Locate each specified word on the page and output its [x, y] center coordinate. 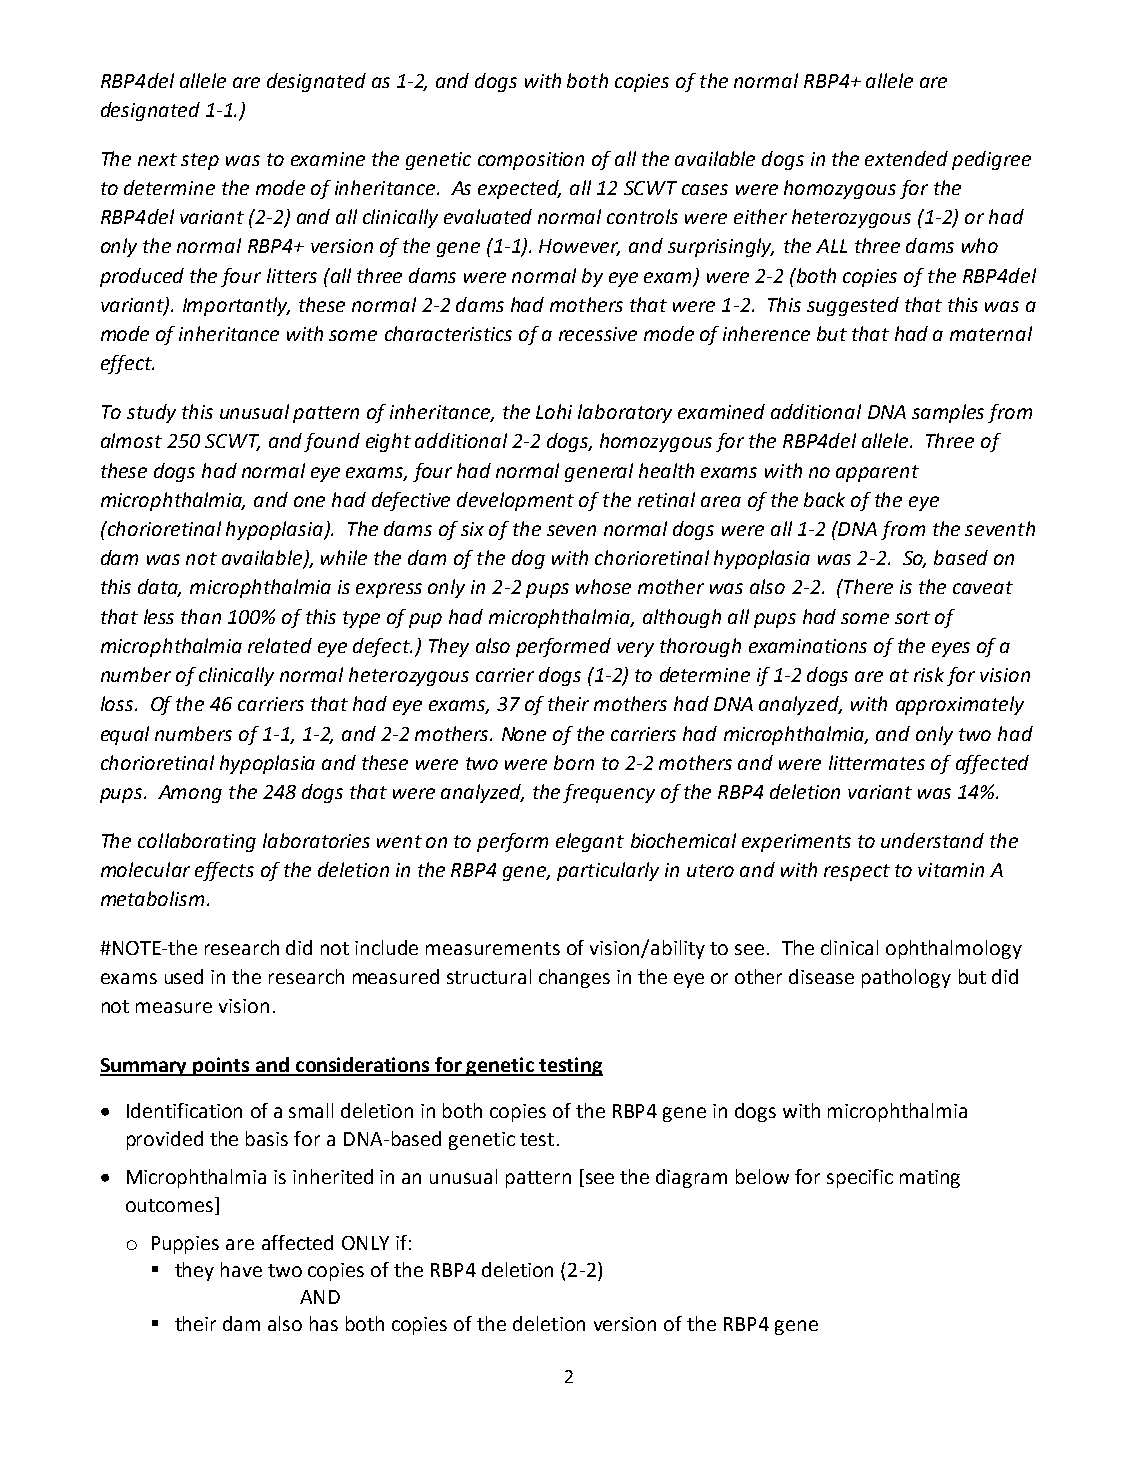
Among [190, 794]
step [200, 161]
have [241, 1269]
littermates [877, 762]
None [524, 734]
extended [906, 158]
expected [519, 189]
